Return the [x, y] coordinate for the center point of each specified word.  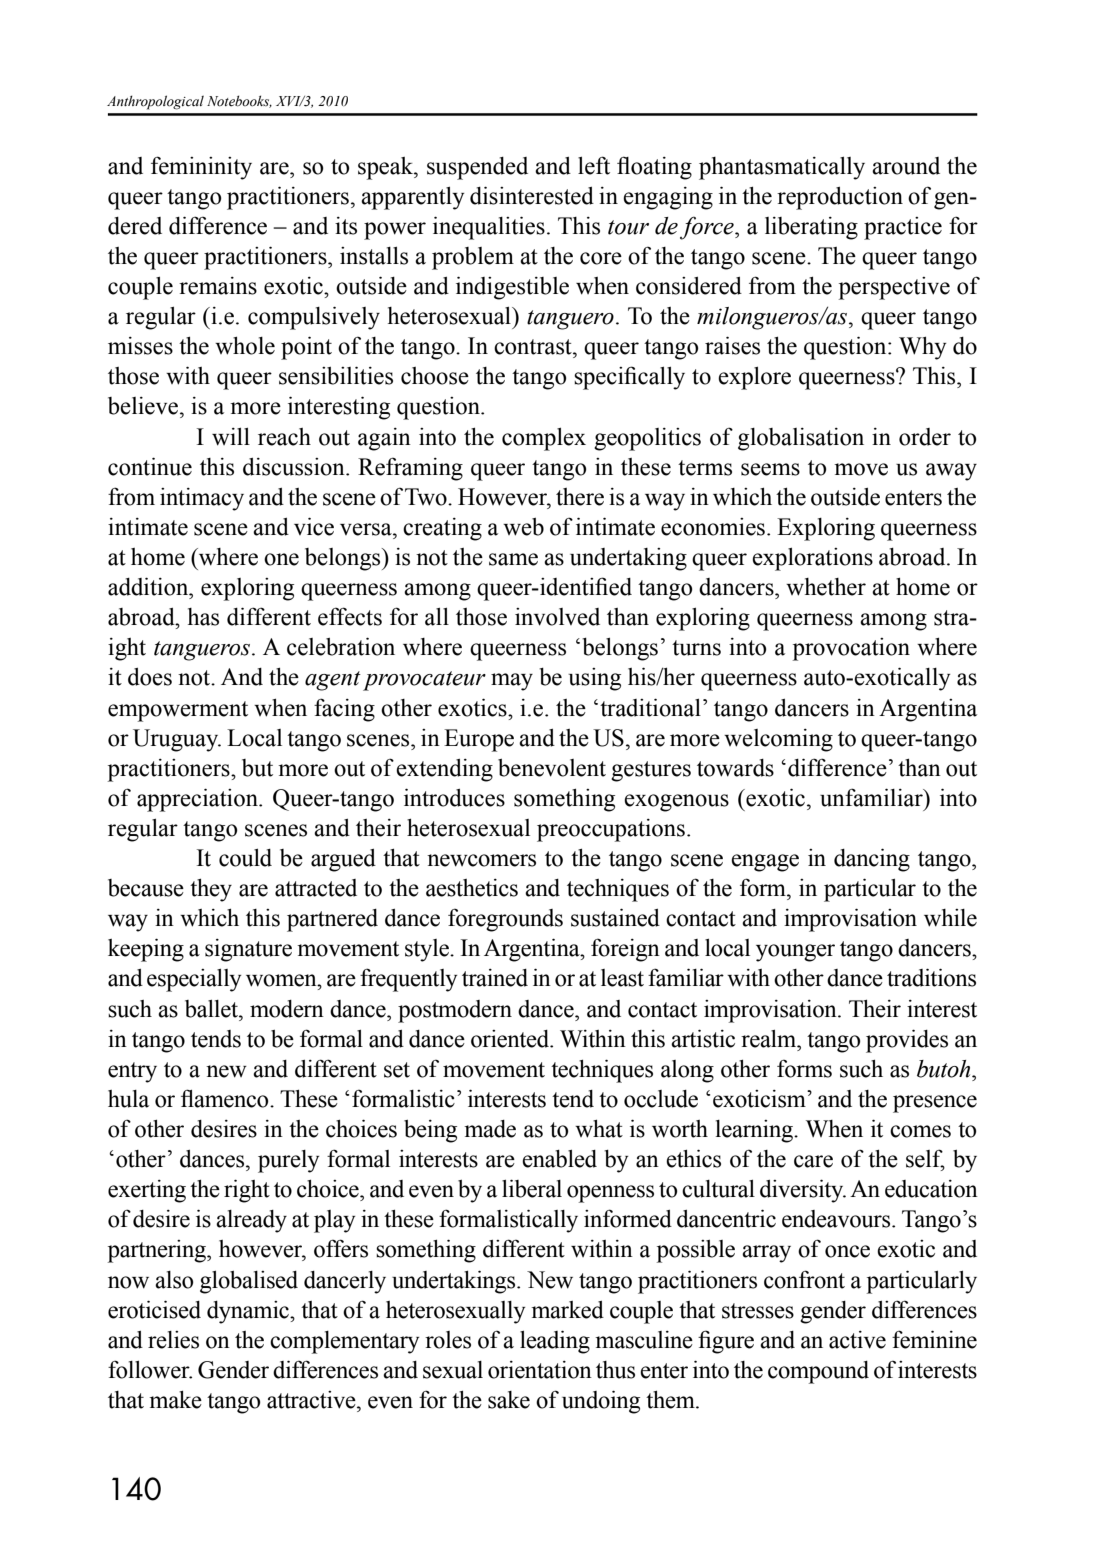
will [231, 437]
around [906, 166]
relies [173, 1340]
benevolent [552, 768]
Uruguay [177, 740]
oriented [511, 1039]
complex [544, 439]
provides [907, 1041]
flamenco [226, 1098]
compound [818, 1372]
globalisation [801, 439]
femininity [201, 168]
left [594, 165]
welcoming [778, 740]
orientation [540, 1370]
